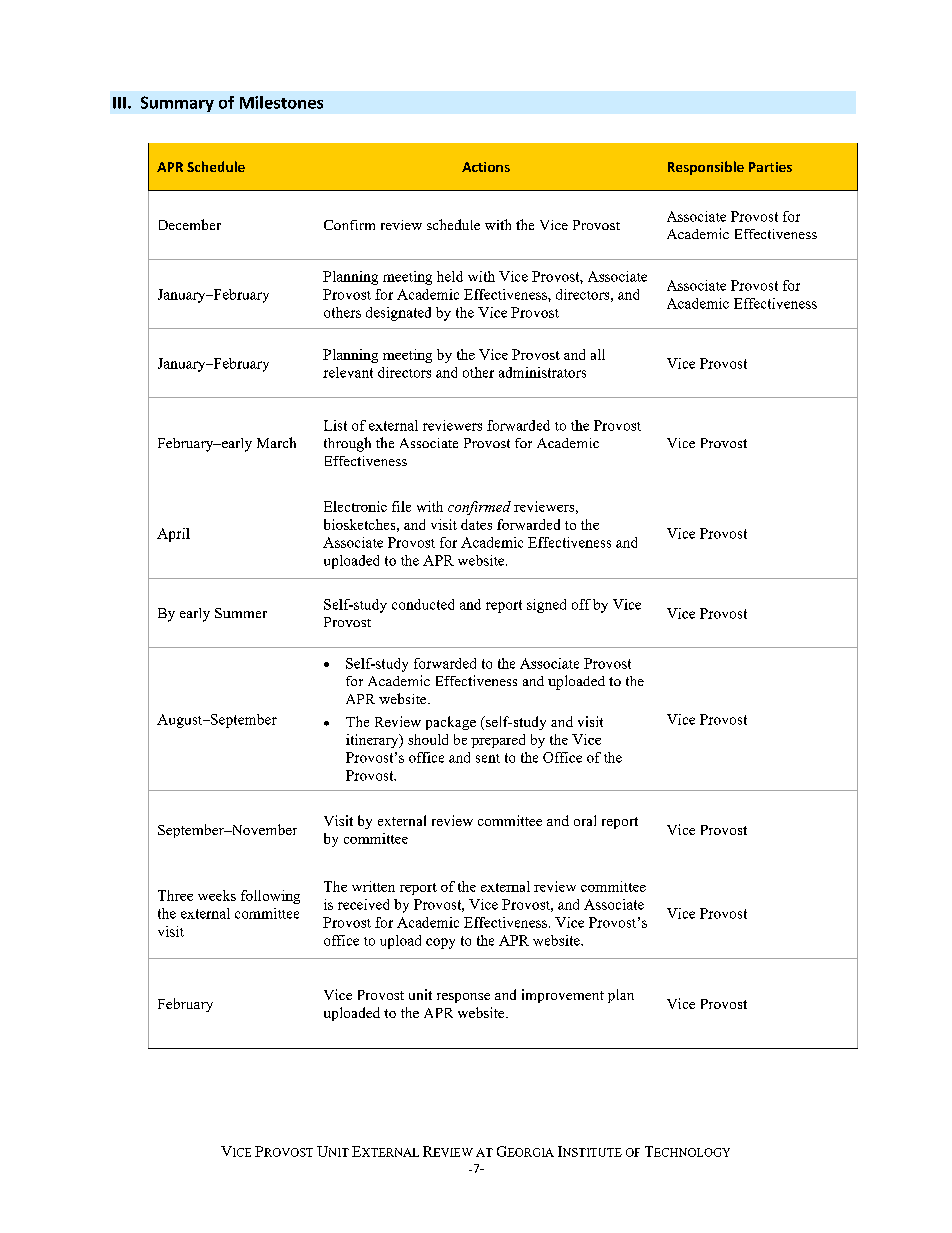  Describe the element at coordinates (486, 167) in the screenshot. I see `Actions` at that location.
